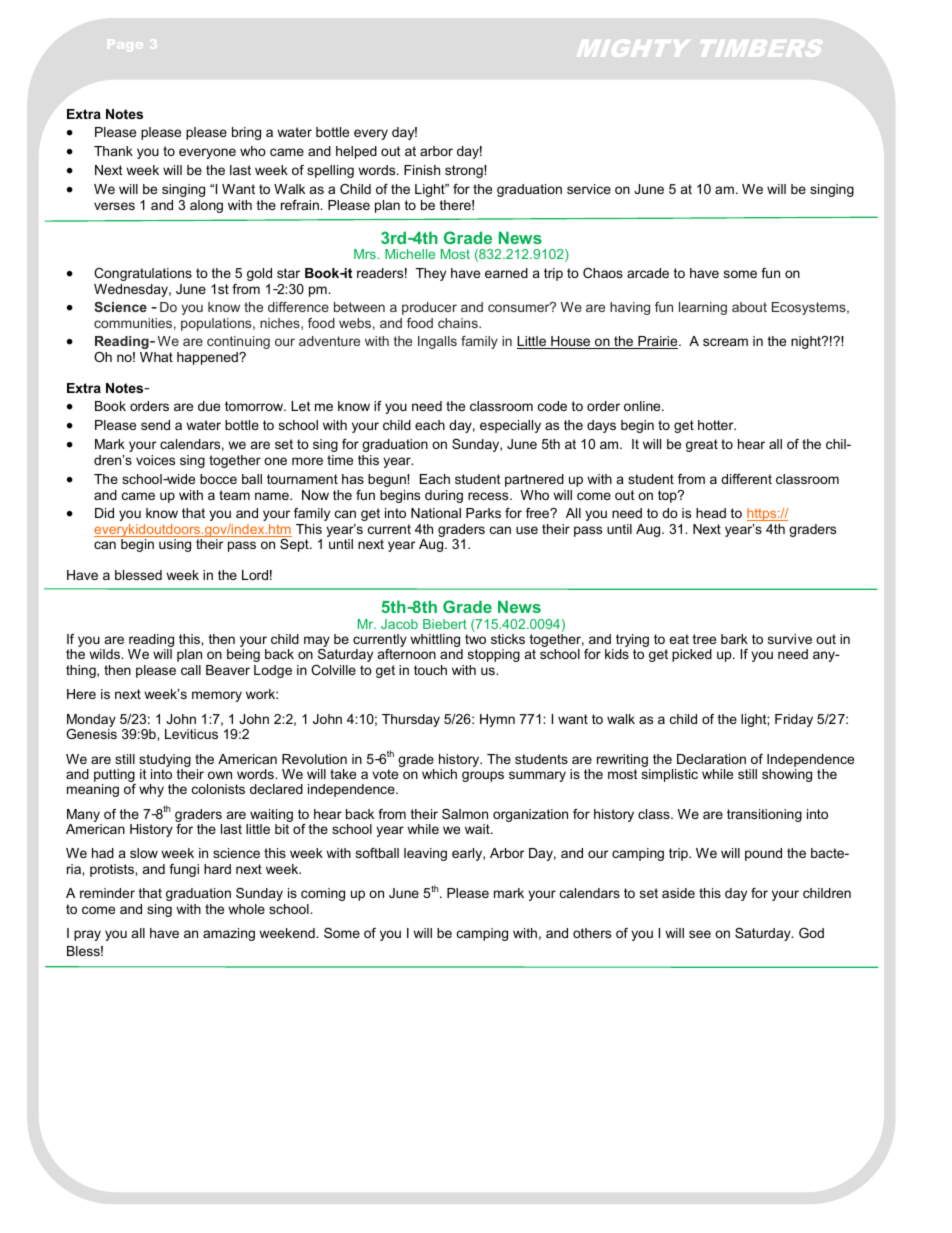  What do you see at coordinates (439, 774) in the document?
I see `which` at bounding box center [439, 774].
